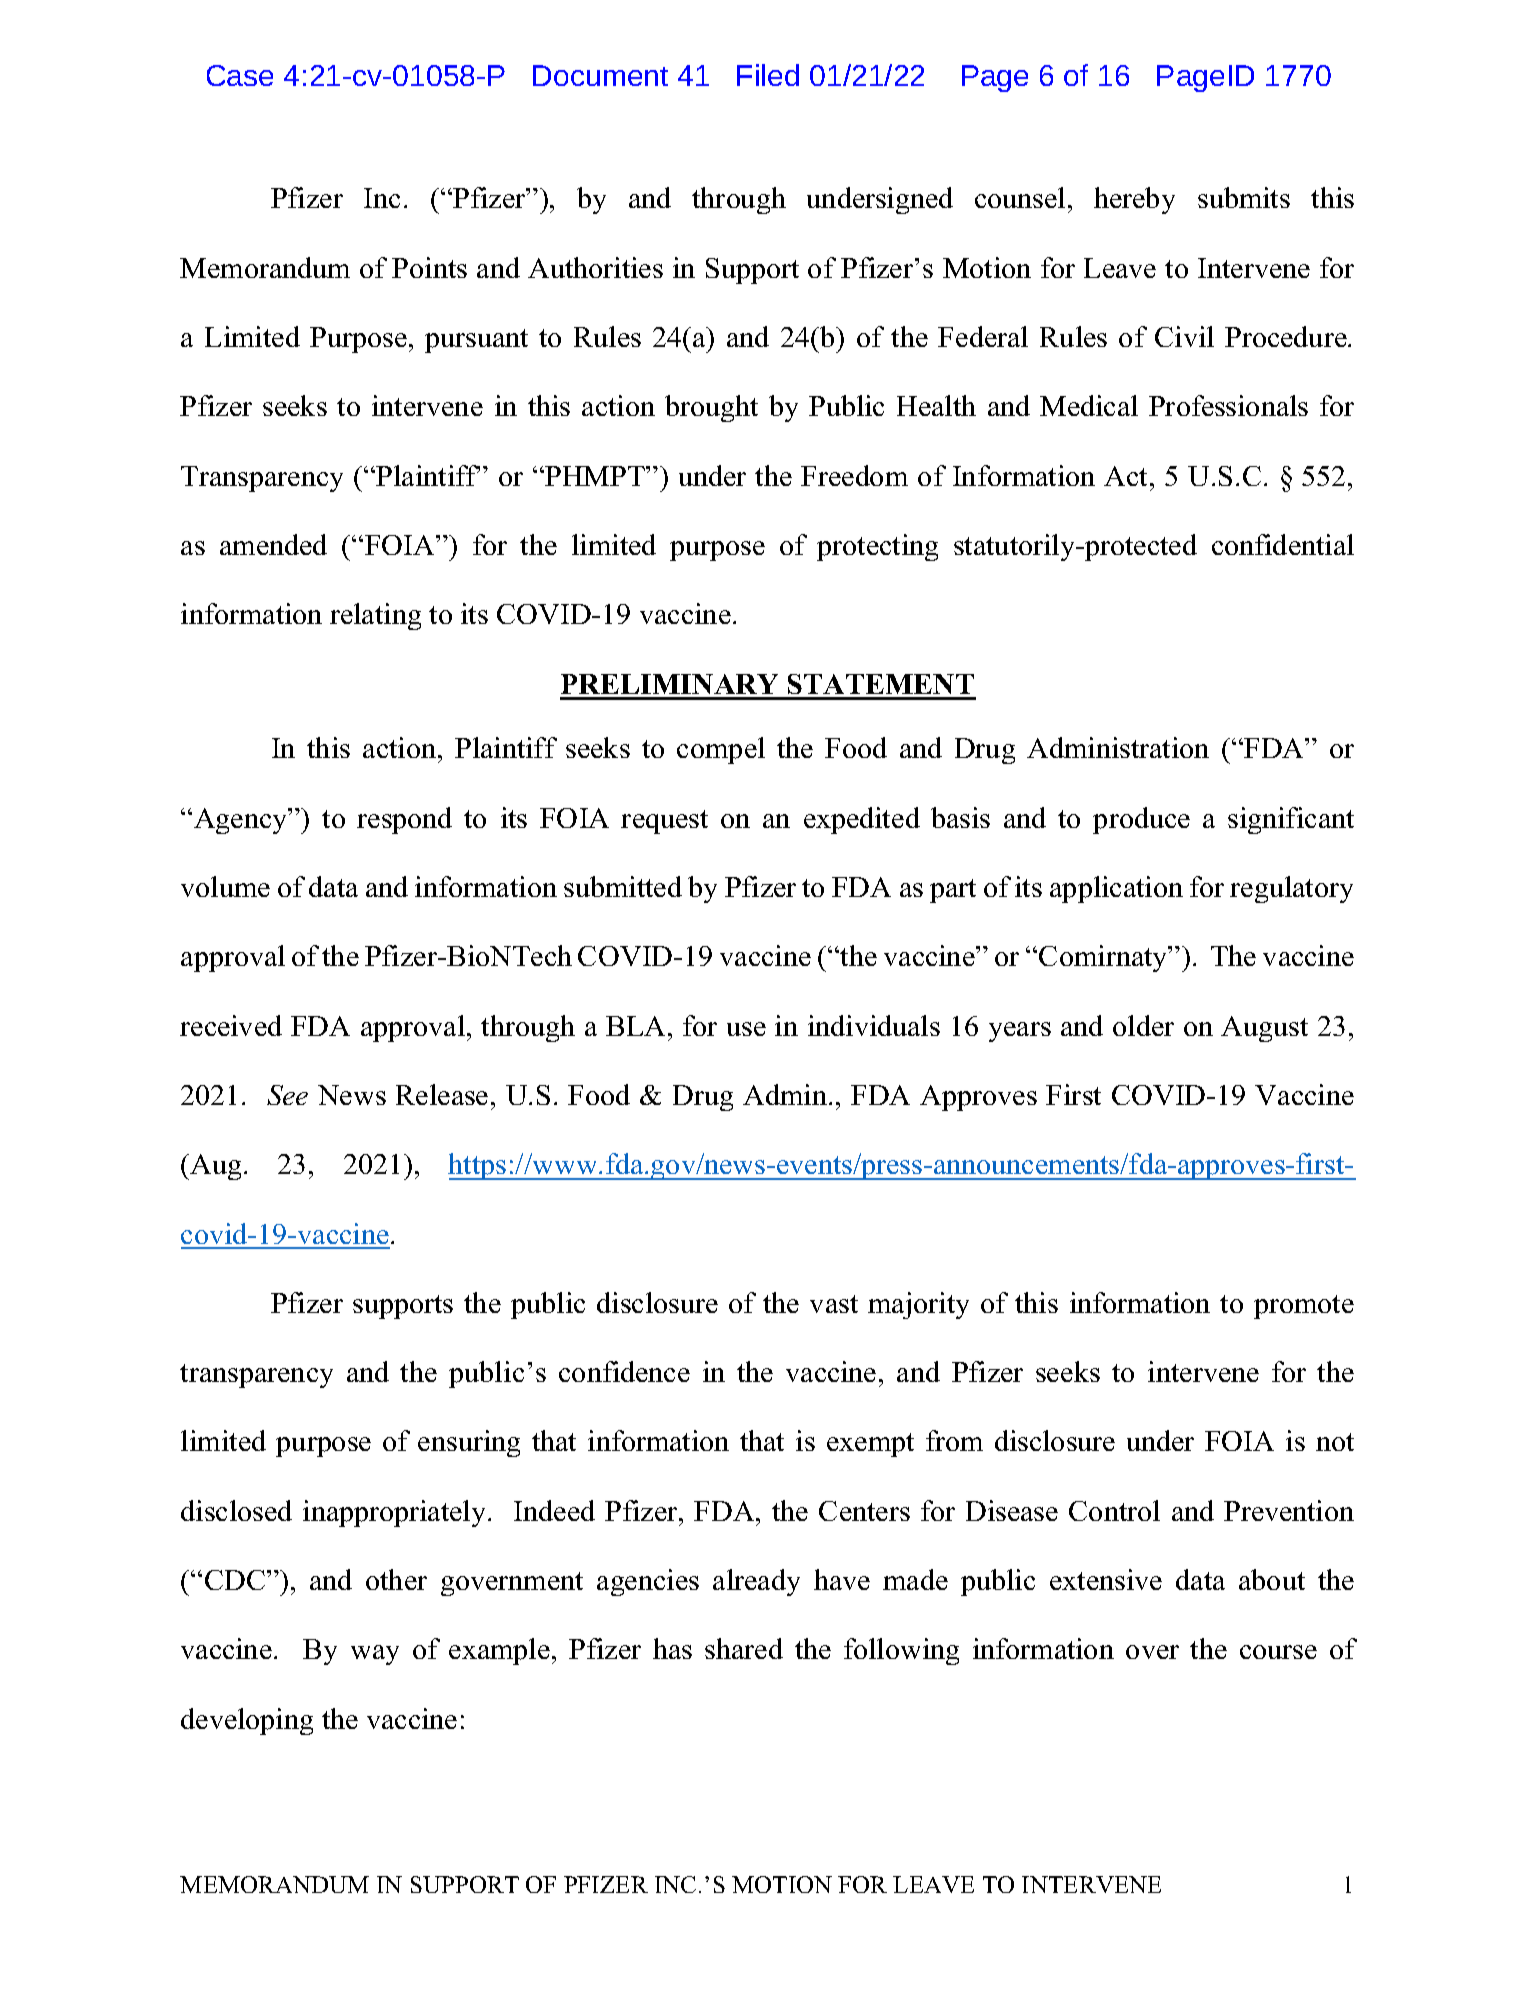 This screenshot has height=1989, width=1537. Describe the element at coordinates (1244, 197) in the screenshot. I see `submits` at that location.
